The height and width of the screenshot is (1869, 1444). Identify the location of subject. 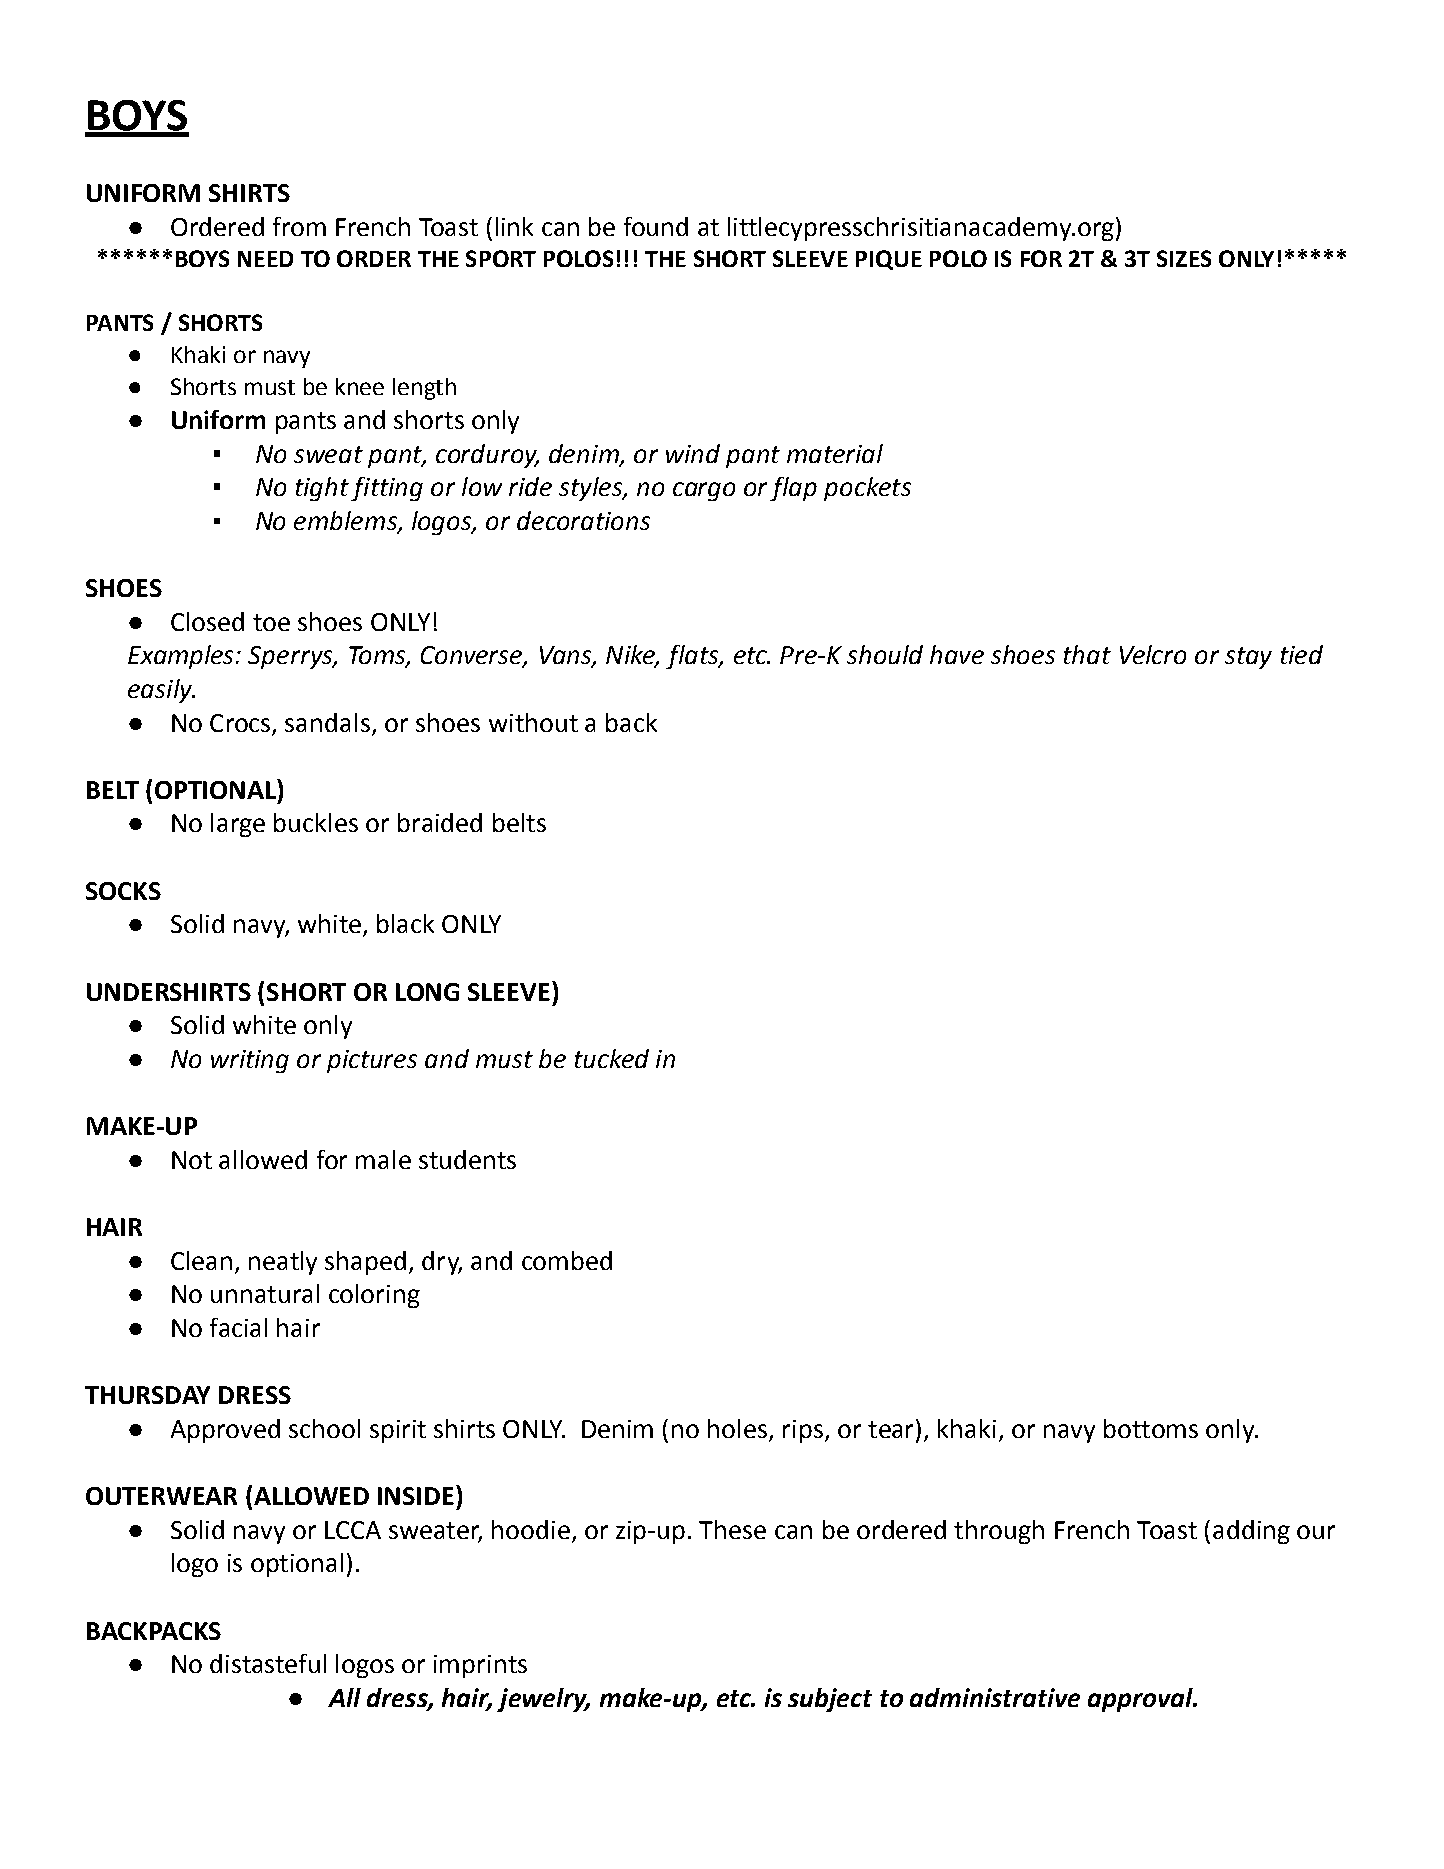
(830, 1700).
